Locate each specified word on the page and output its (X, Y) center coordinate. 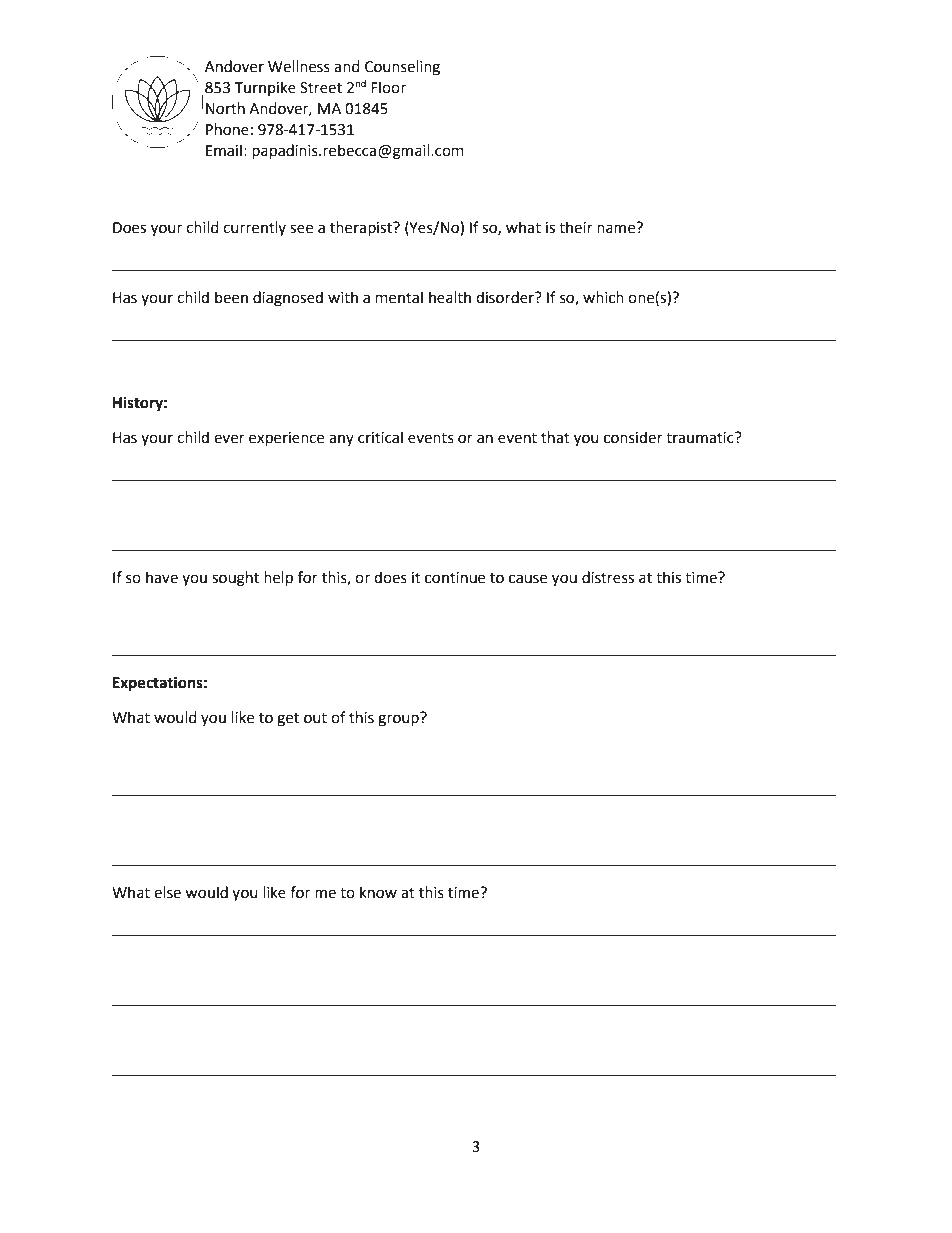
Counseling (402, 68)
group (399, 719)
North (225, 108)
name (617, 228)
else (167, 892)
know (378, 892)
